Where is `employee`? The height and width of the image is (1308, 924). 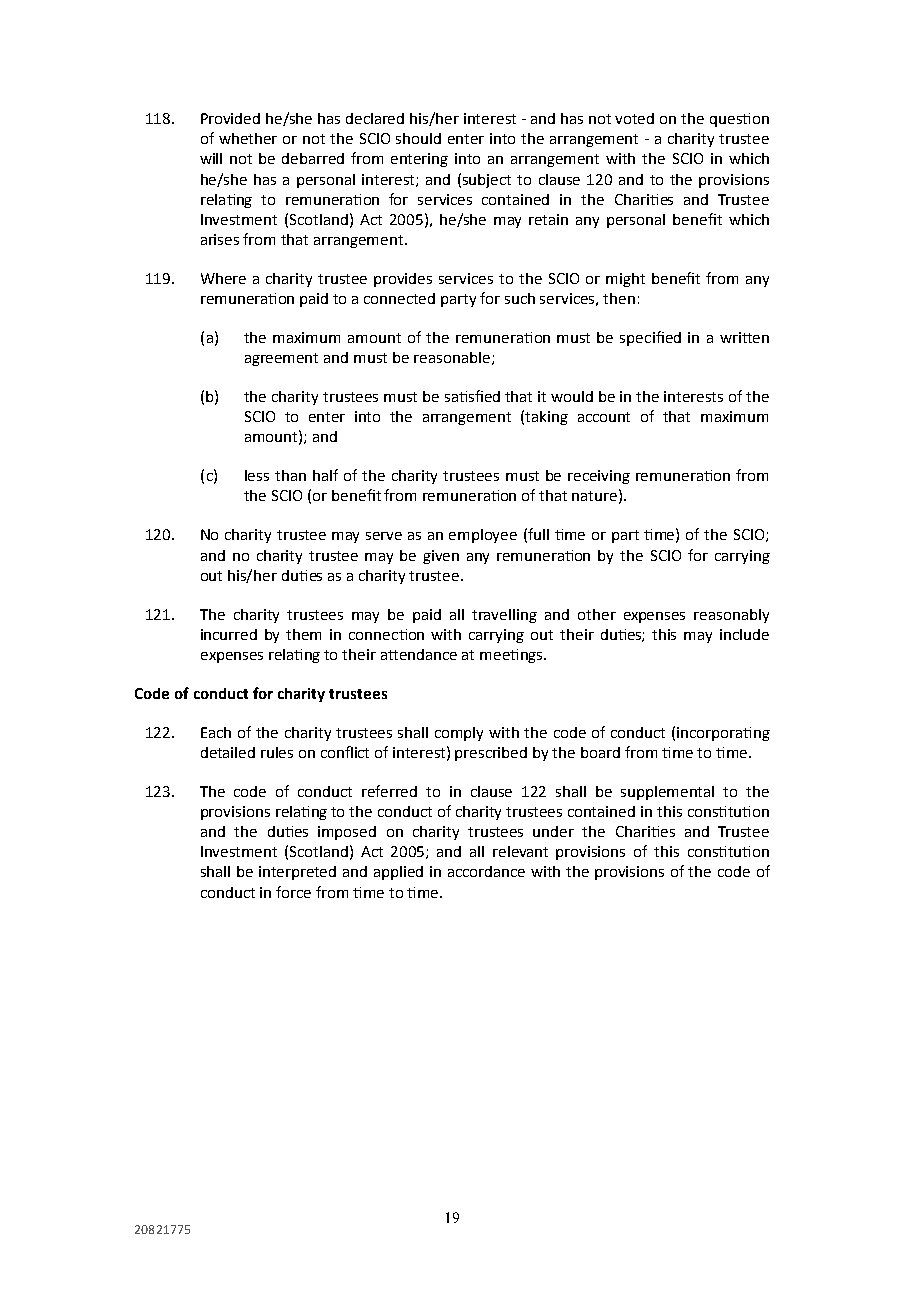
employee is located at coordinates (483, 536).
